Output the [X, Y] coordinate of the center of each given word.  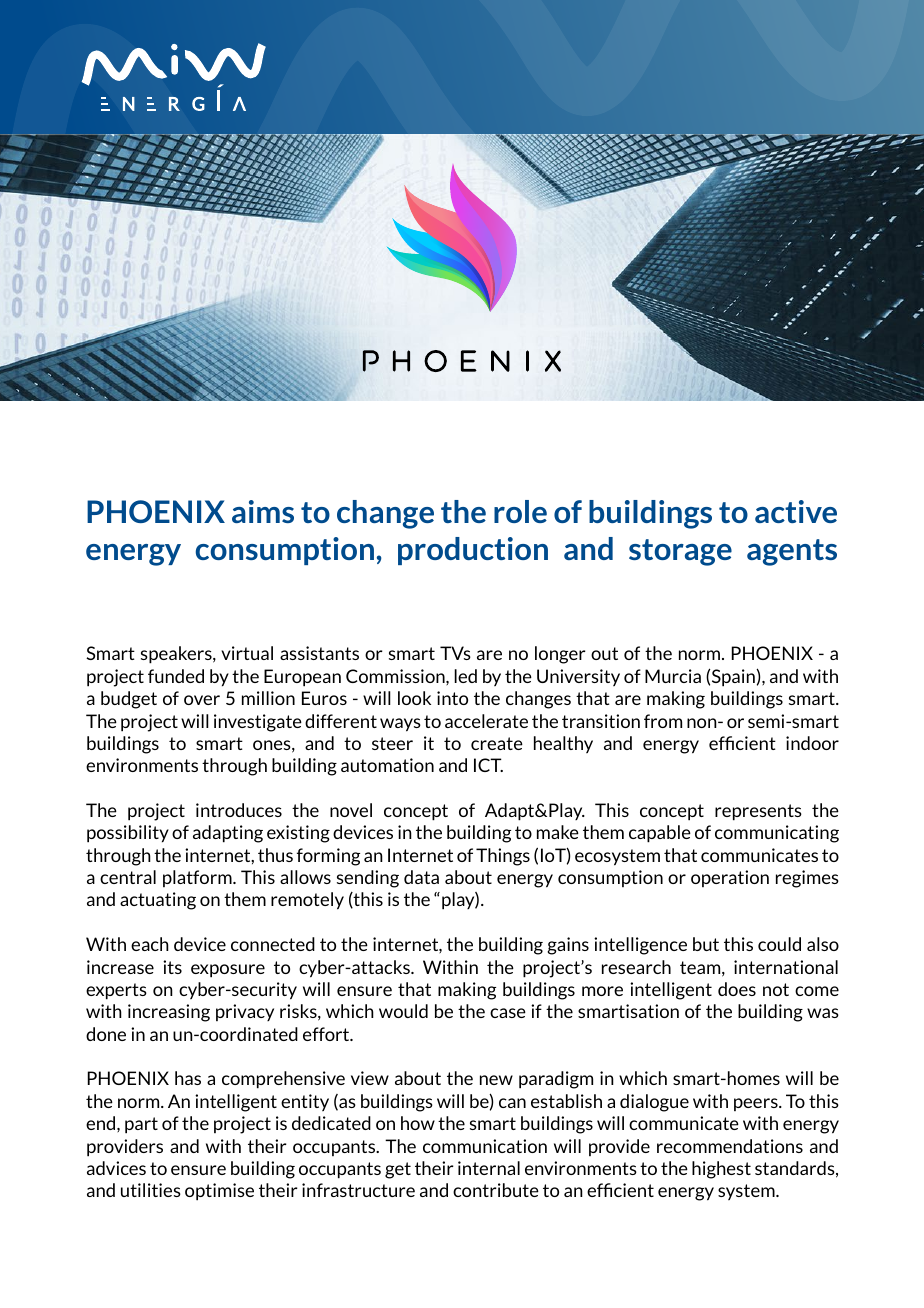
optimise [219, 1192]
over [202, 700]
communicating [777, 834]
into [452, 698]
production [473, 551]
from [663, 721]
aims [263, 511]
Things [503, 857]
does [737, 989]
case [508, 1013]
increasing [169, 1013]
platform [198, 878]
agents [792, 552]
